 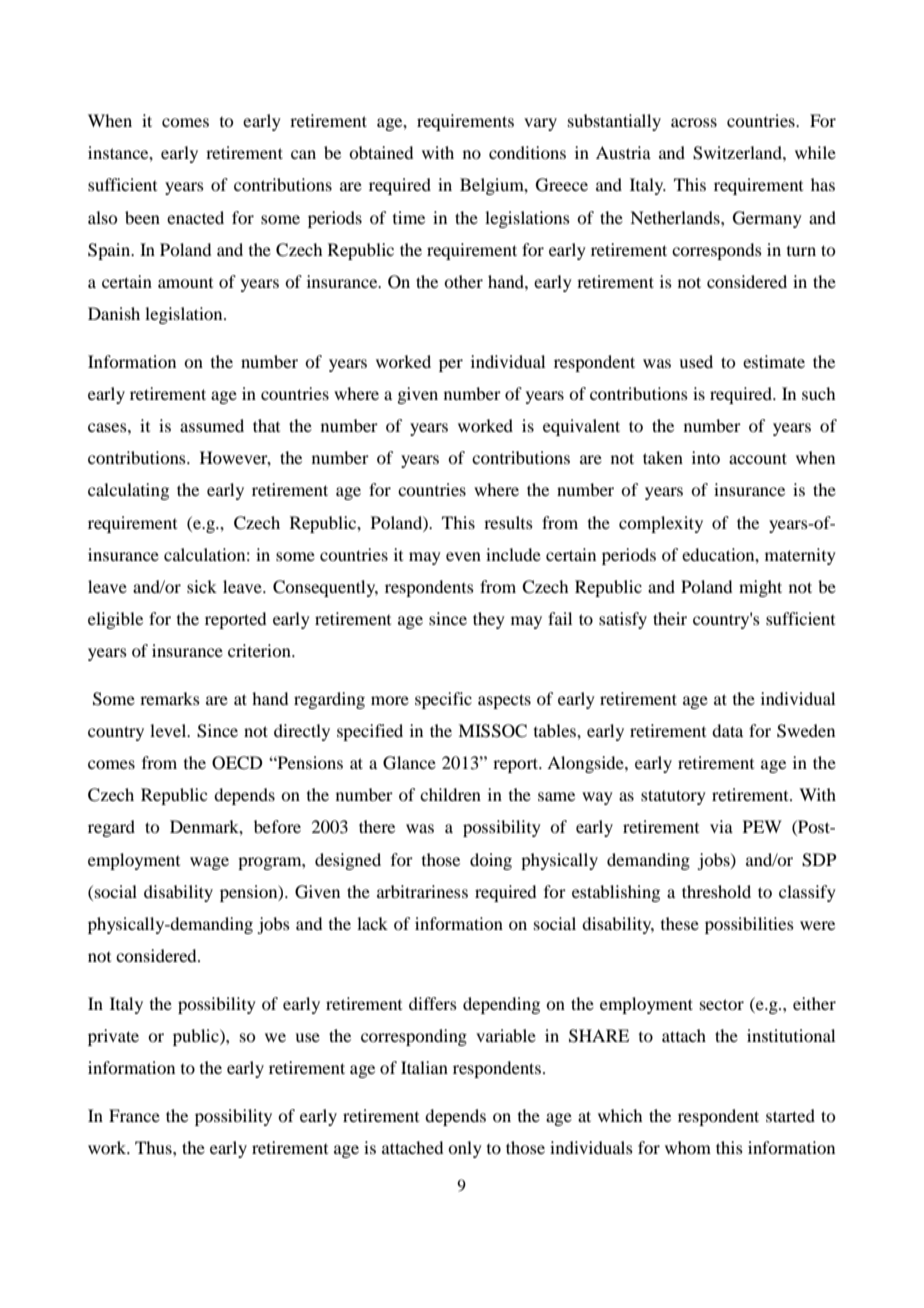 What do you see at coordinates (465, 1149) in the screenshot?
I see `only` at bounding box center [465, 1149].
